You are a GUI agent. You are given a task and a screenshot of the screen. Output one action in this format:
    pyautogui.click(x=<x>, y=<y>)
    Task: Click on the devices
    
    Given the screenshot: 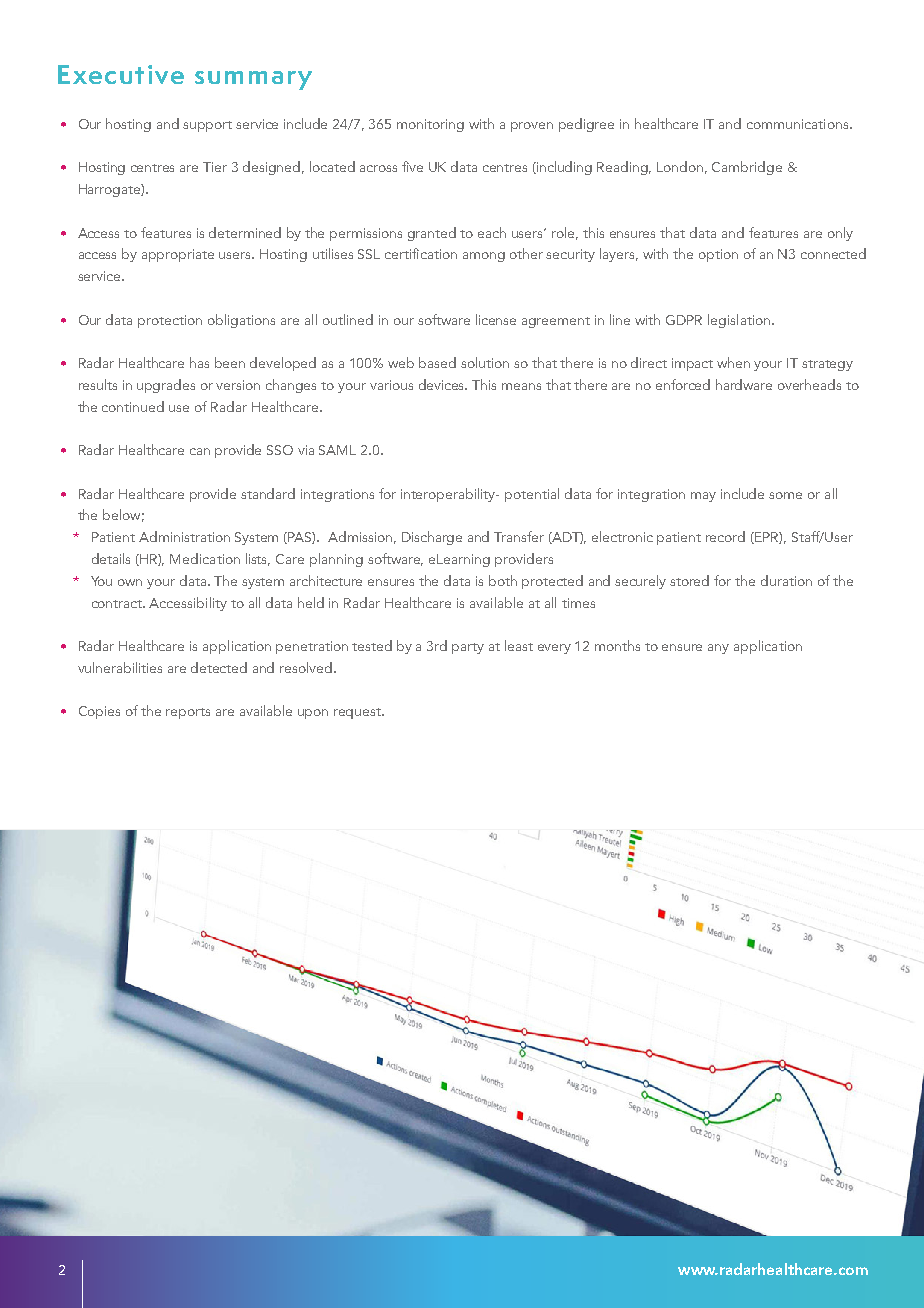 What is the action you would take?
    pyautogui.click(x=443, y=384)
